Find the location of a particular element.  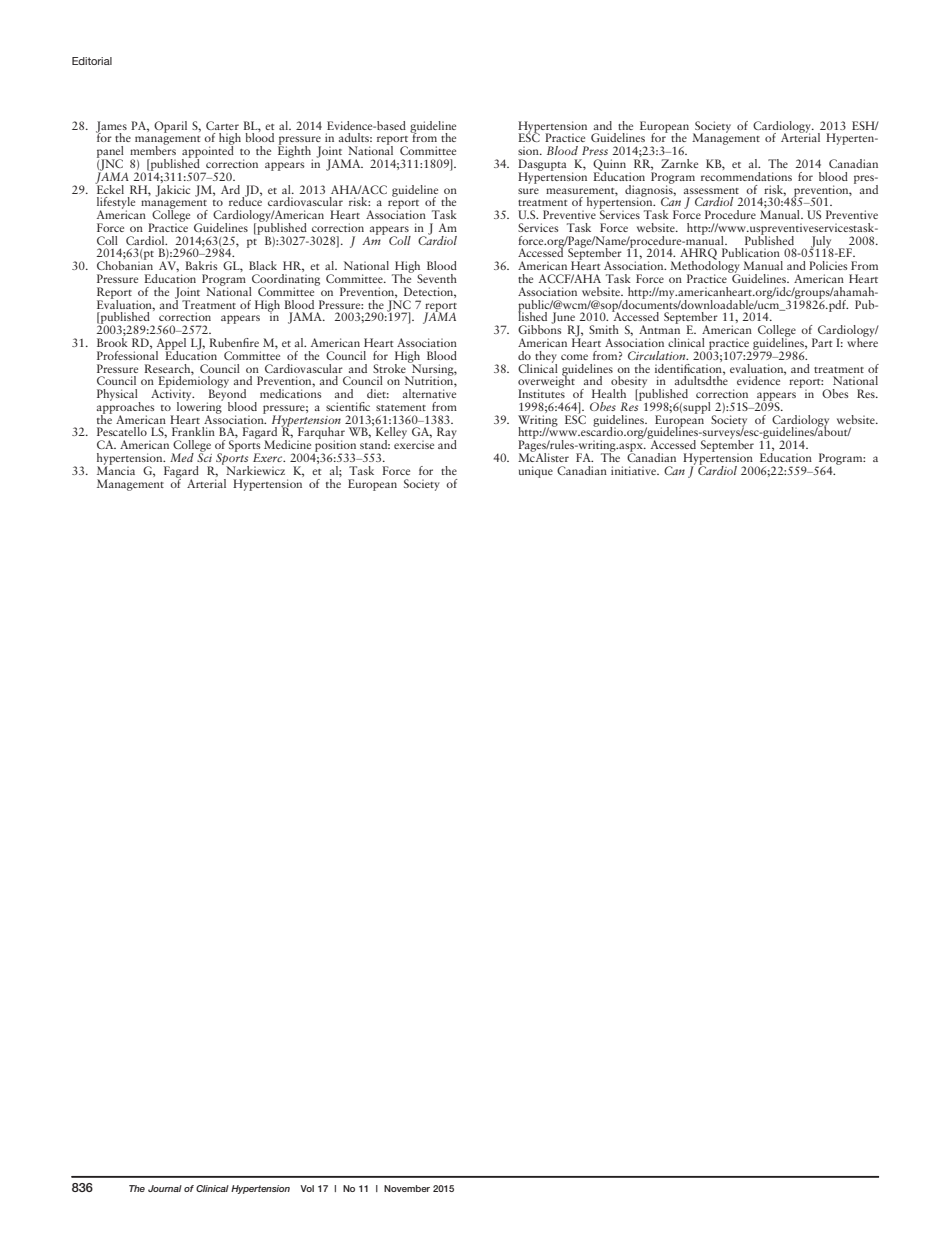

Ray is located at coordinates (447, 434).
